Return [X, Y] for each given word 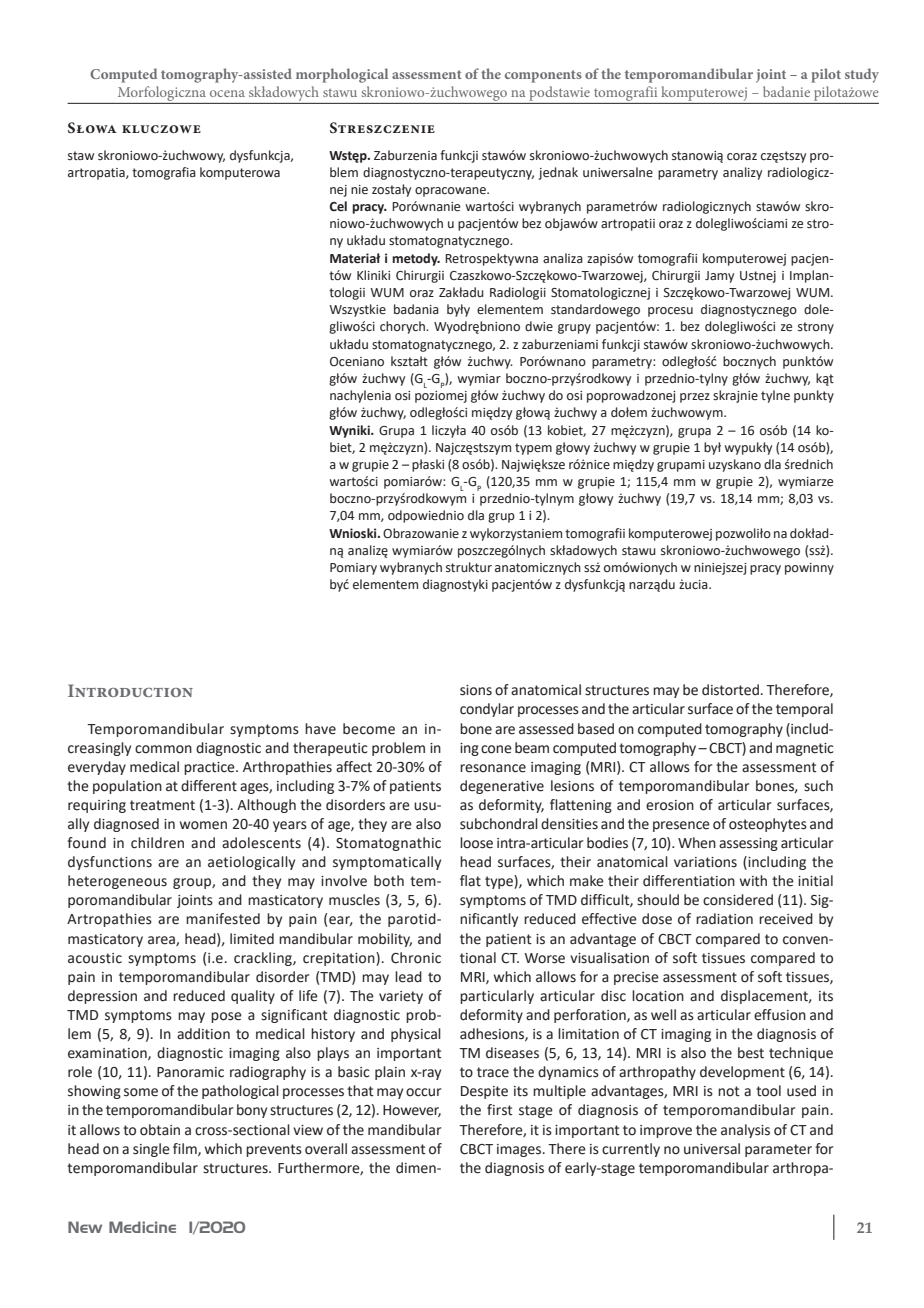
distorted [730, 690]
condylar [487, 710]
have [320, 729]
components [543, 76]
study [862, 75]
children [157, 843]
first [500, 1110]
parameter [778, 1150]
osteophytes [768, 825]
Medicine [142, 1227]
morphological [342, 75]
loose [476, 843]
